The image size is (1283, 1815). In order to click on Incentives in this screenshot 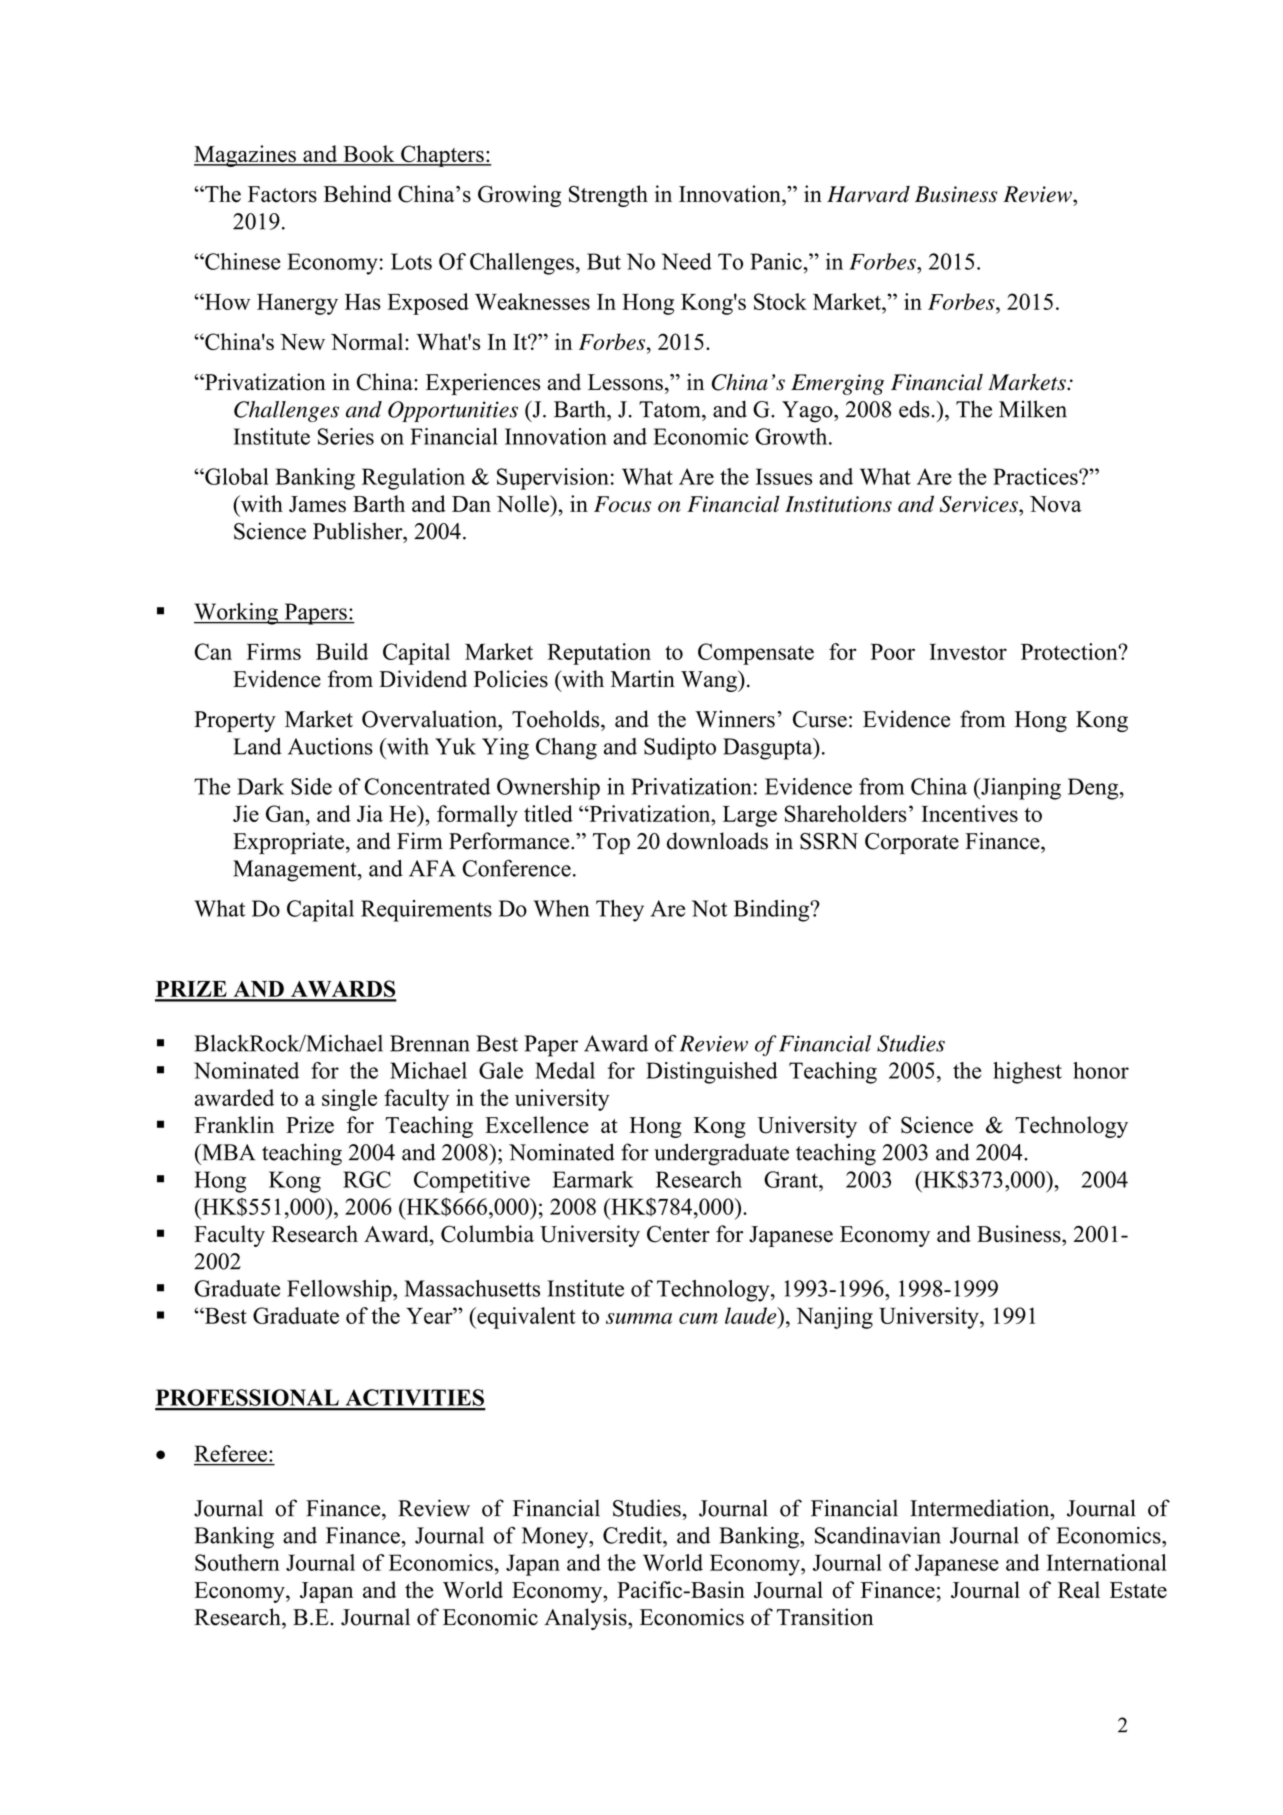, I will do `click(969, 813)`.
